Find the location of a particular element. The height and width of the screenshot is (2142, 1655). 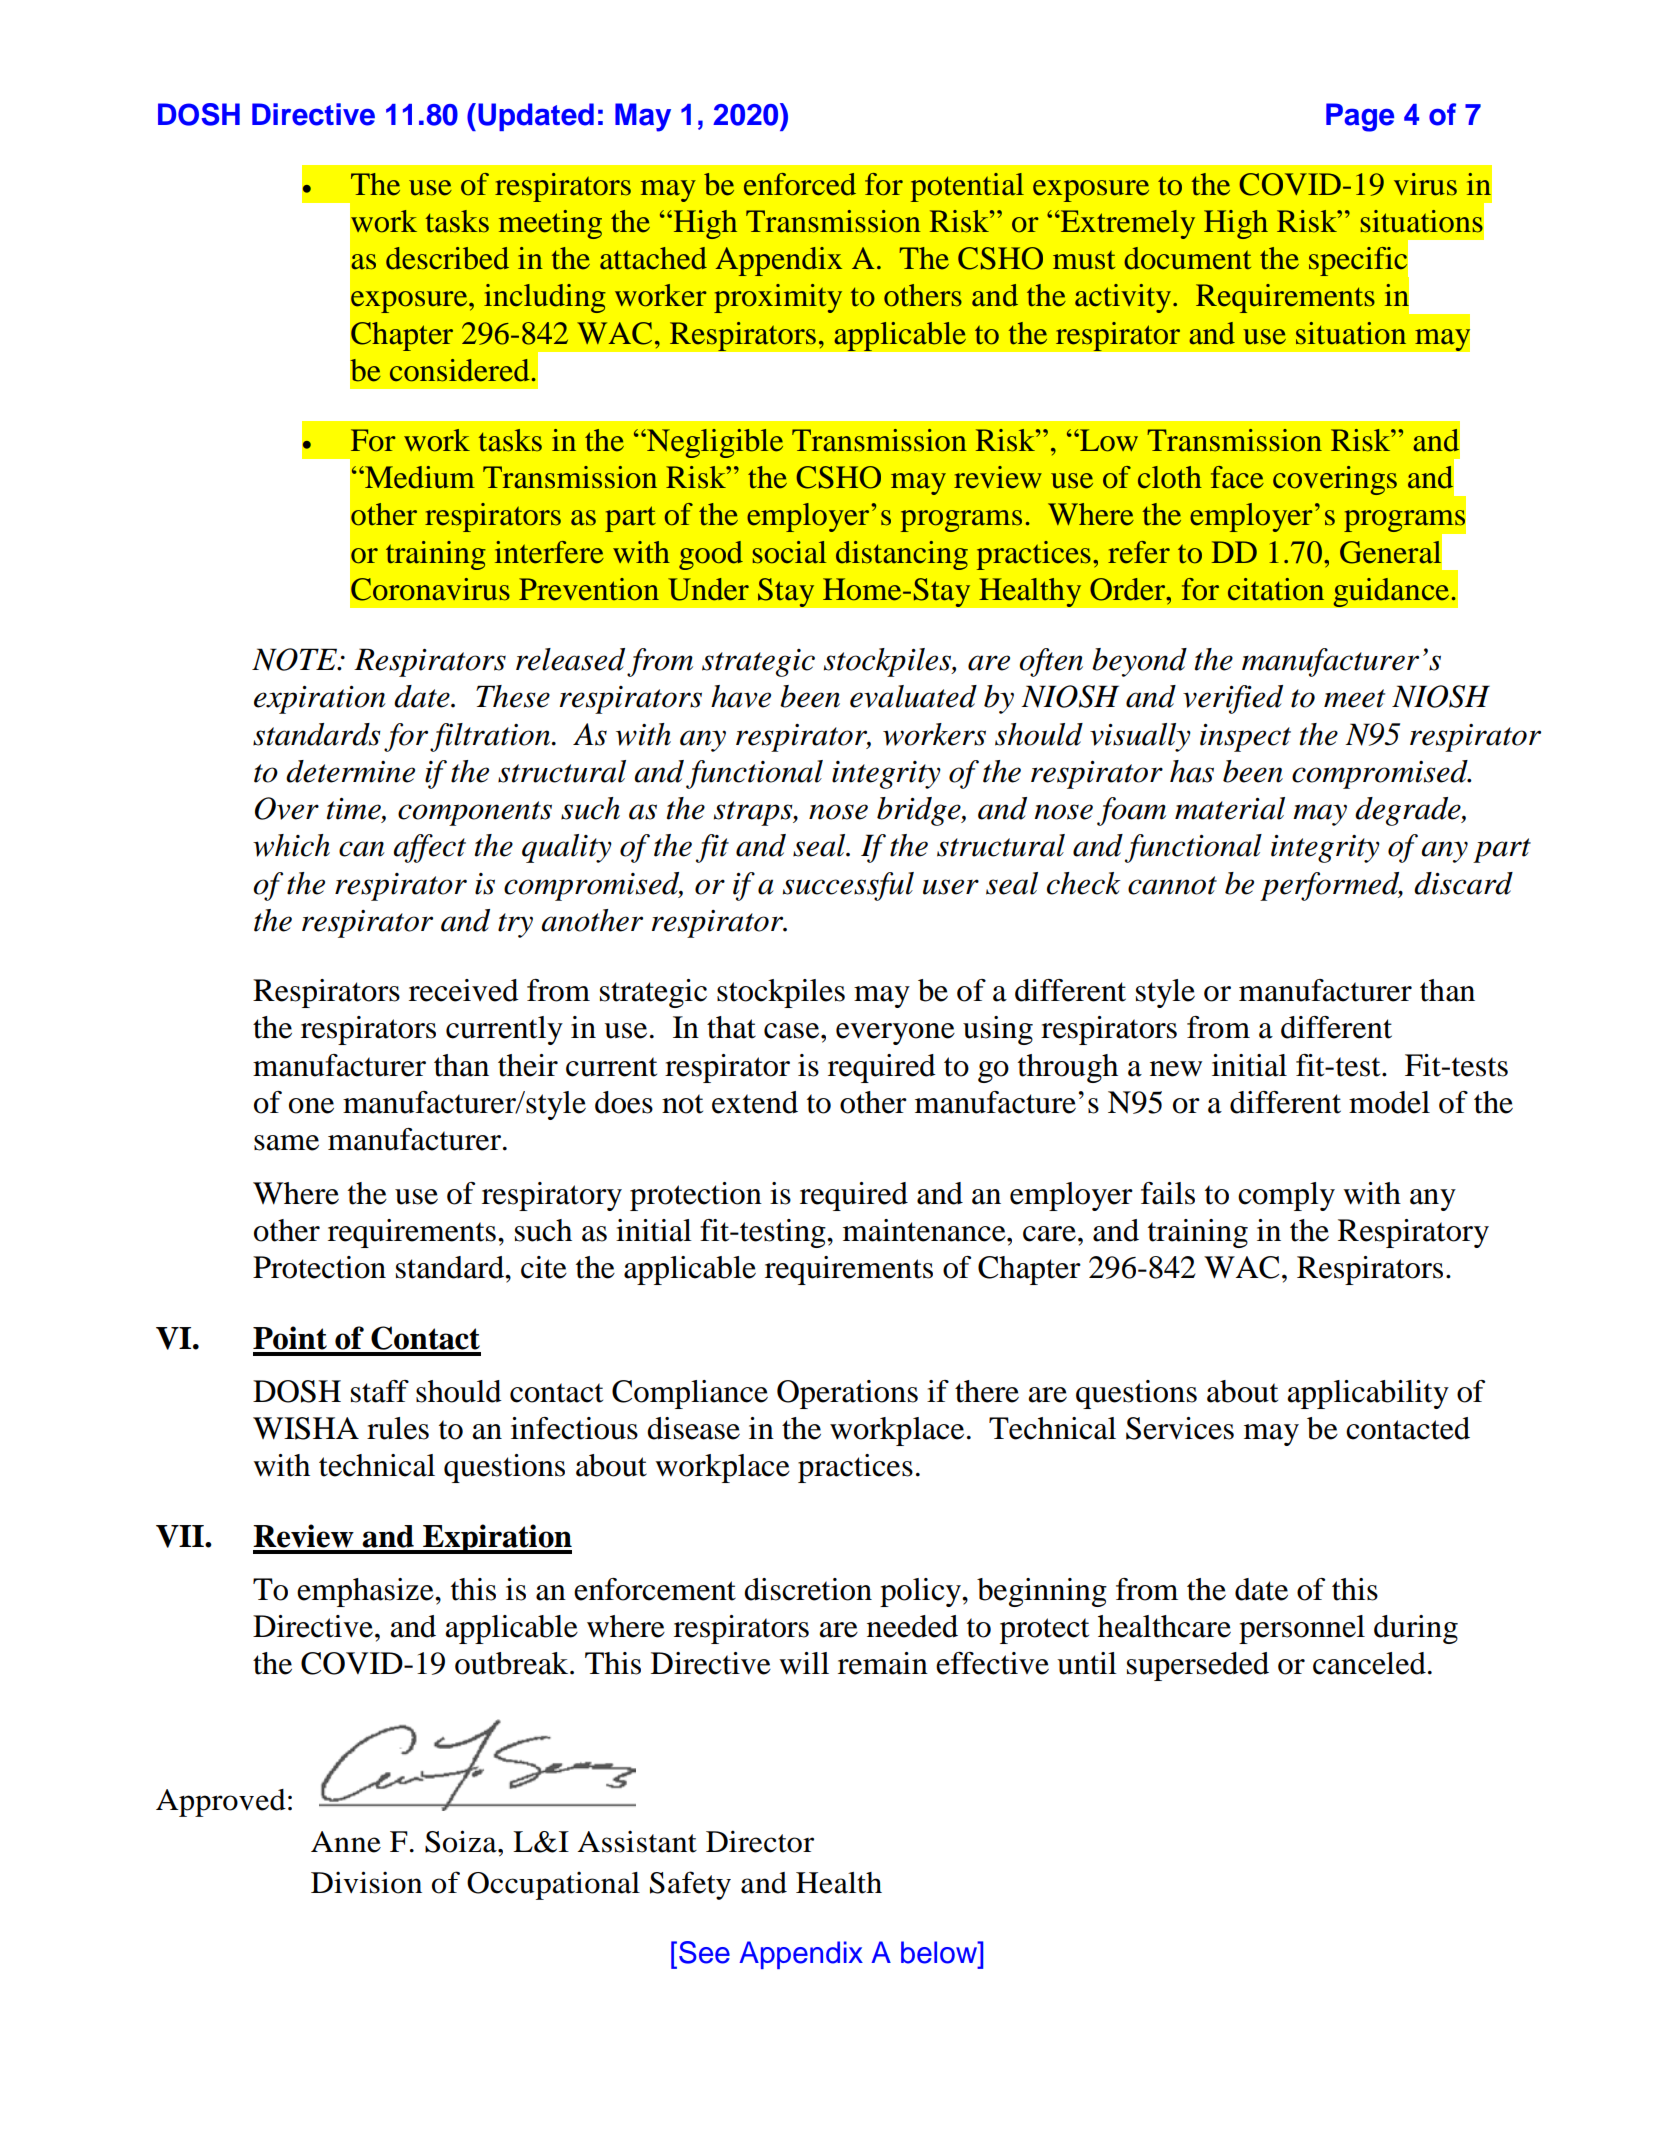

Division is located at coordinates (366, 1882).
